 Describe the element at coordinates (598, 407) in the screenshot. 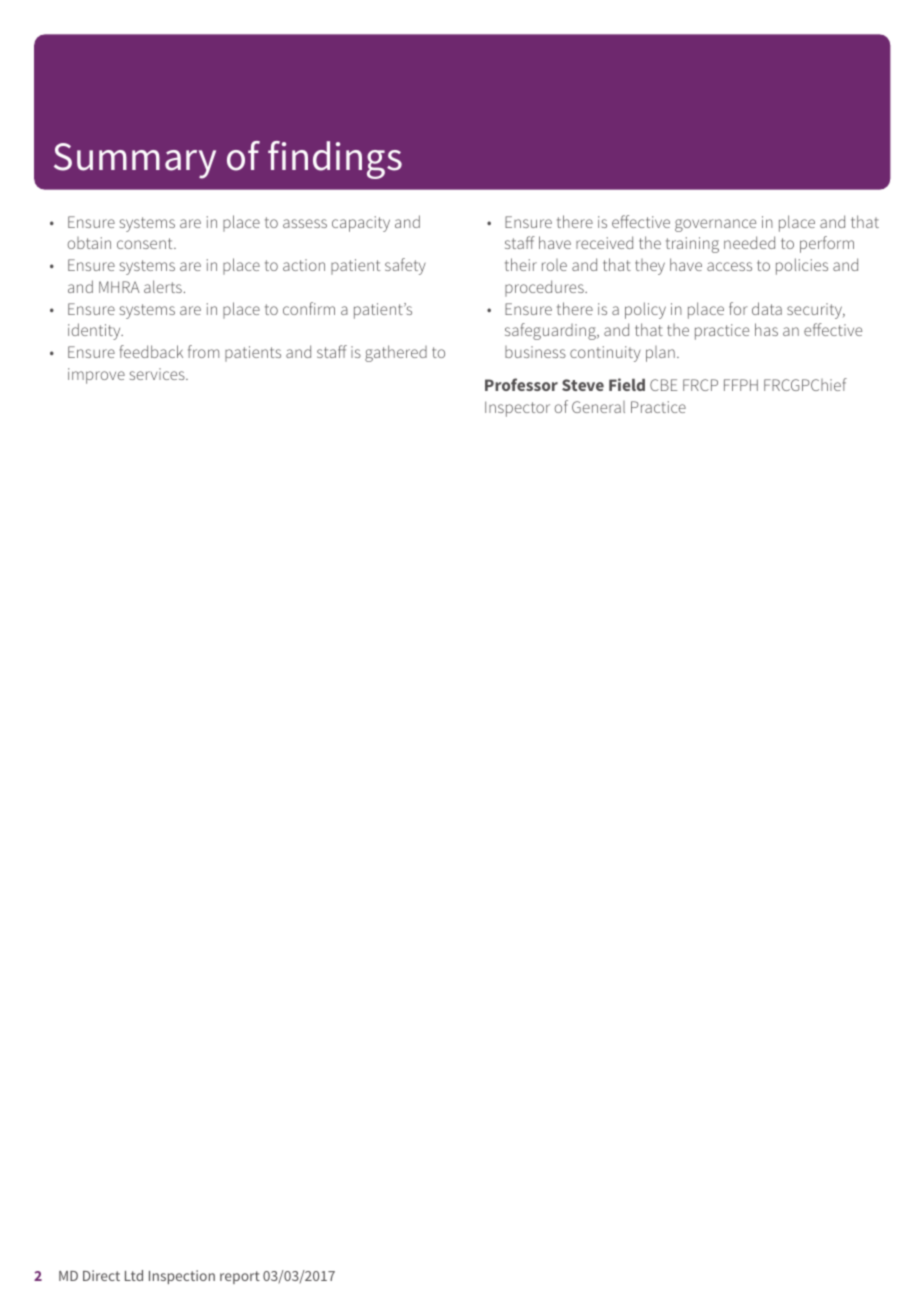

I see `General` at that location.
